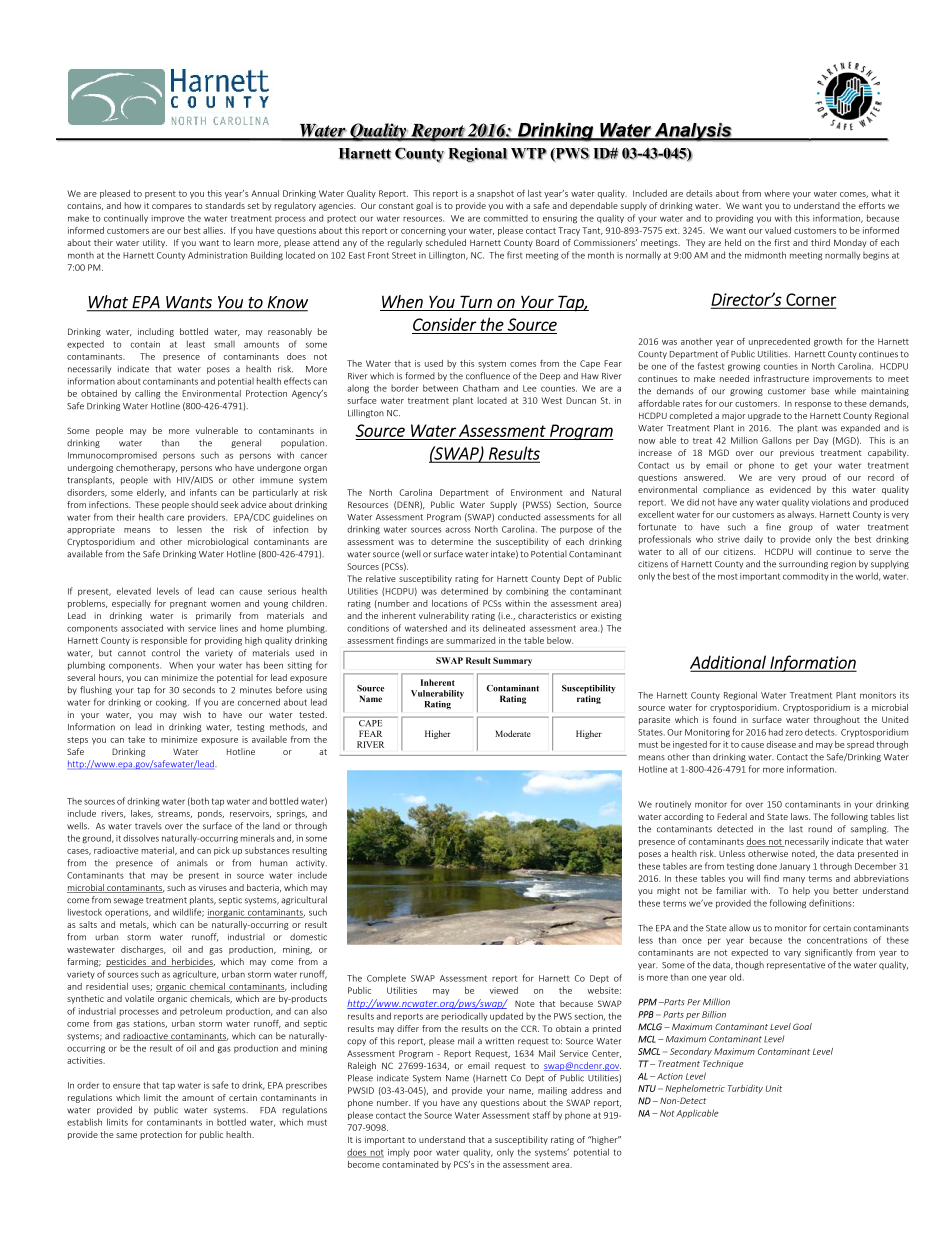  What do you see at coordinates (801, 528) in the screenshot?
I see `group` at bounding box center [801, 528].
